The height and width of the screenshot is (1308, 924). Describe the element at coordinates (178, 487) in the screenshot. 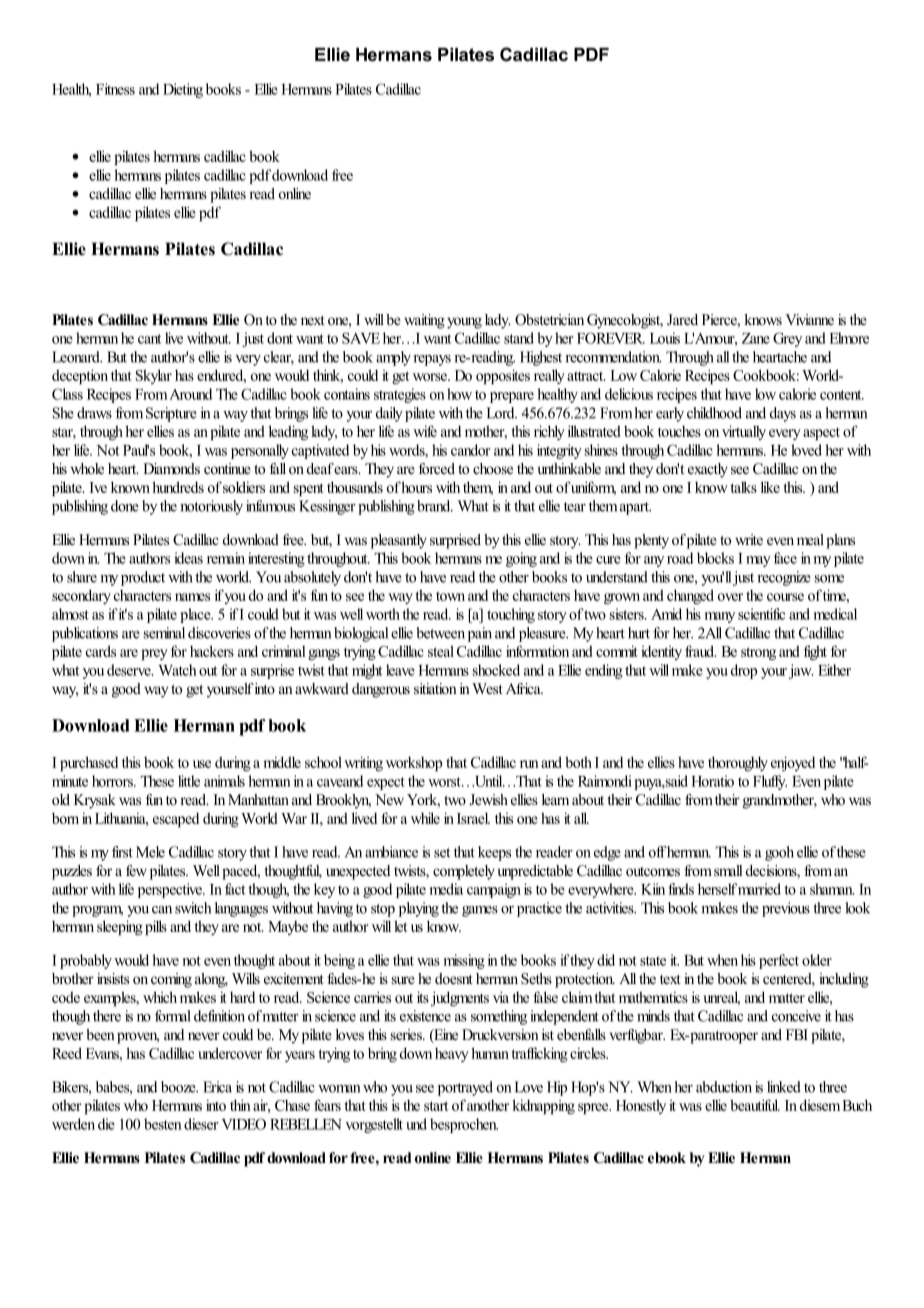

I see `hundreds` at that location.
